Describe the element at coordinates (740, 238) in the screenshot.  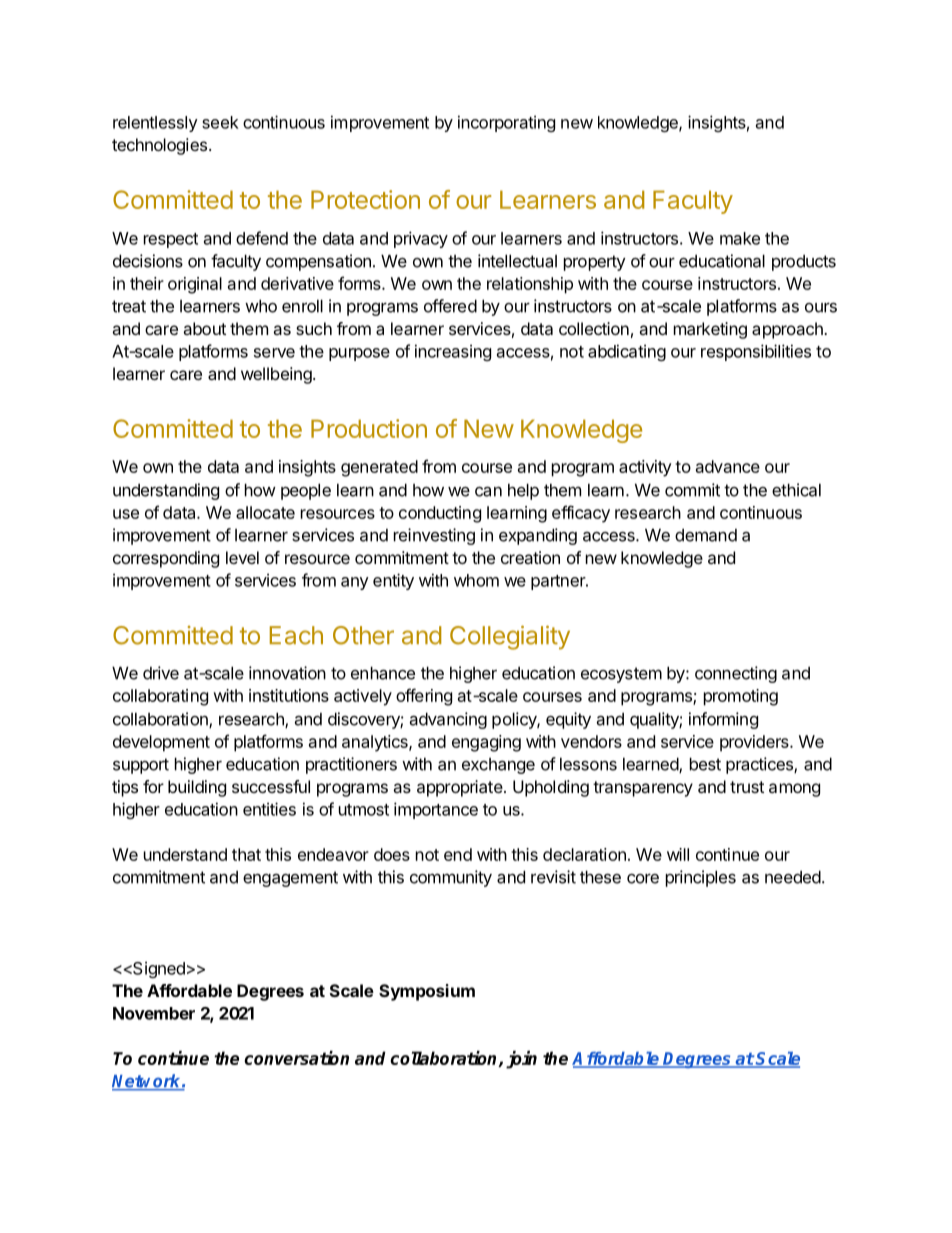
I see `make` at that location.
